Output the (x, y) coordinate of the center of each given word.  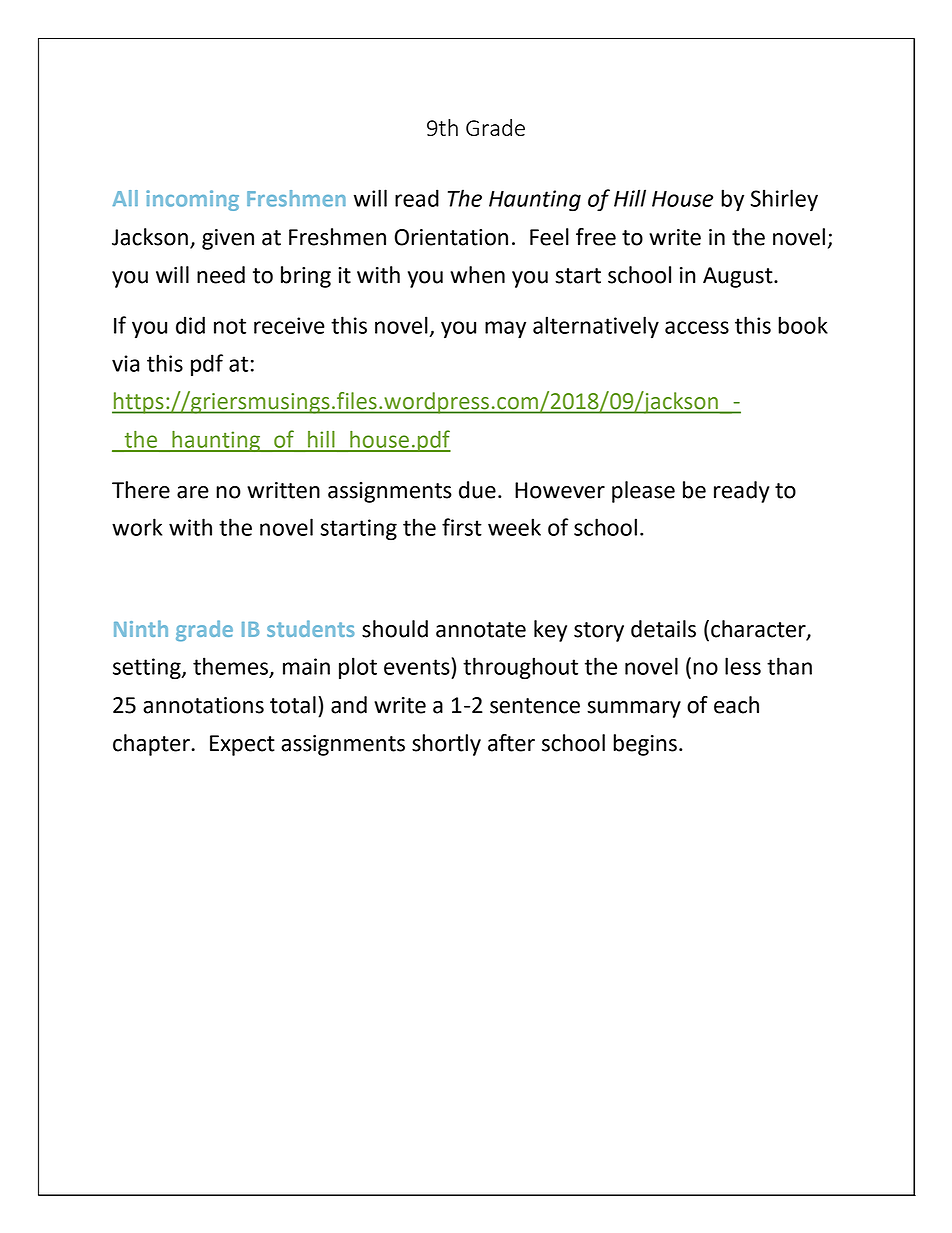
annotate (481, 630)
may (505, 330)
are (193, 492)
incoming (192, 200)
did (190, 325)
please (643, 492)
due (477, 490)
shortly (446, 745)
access (697, 327)
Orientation (451, 237)
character (759, 630)
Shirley (784, 200)
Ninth (141, 628)
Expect (242, 745)
